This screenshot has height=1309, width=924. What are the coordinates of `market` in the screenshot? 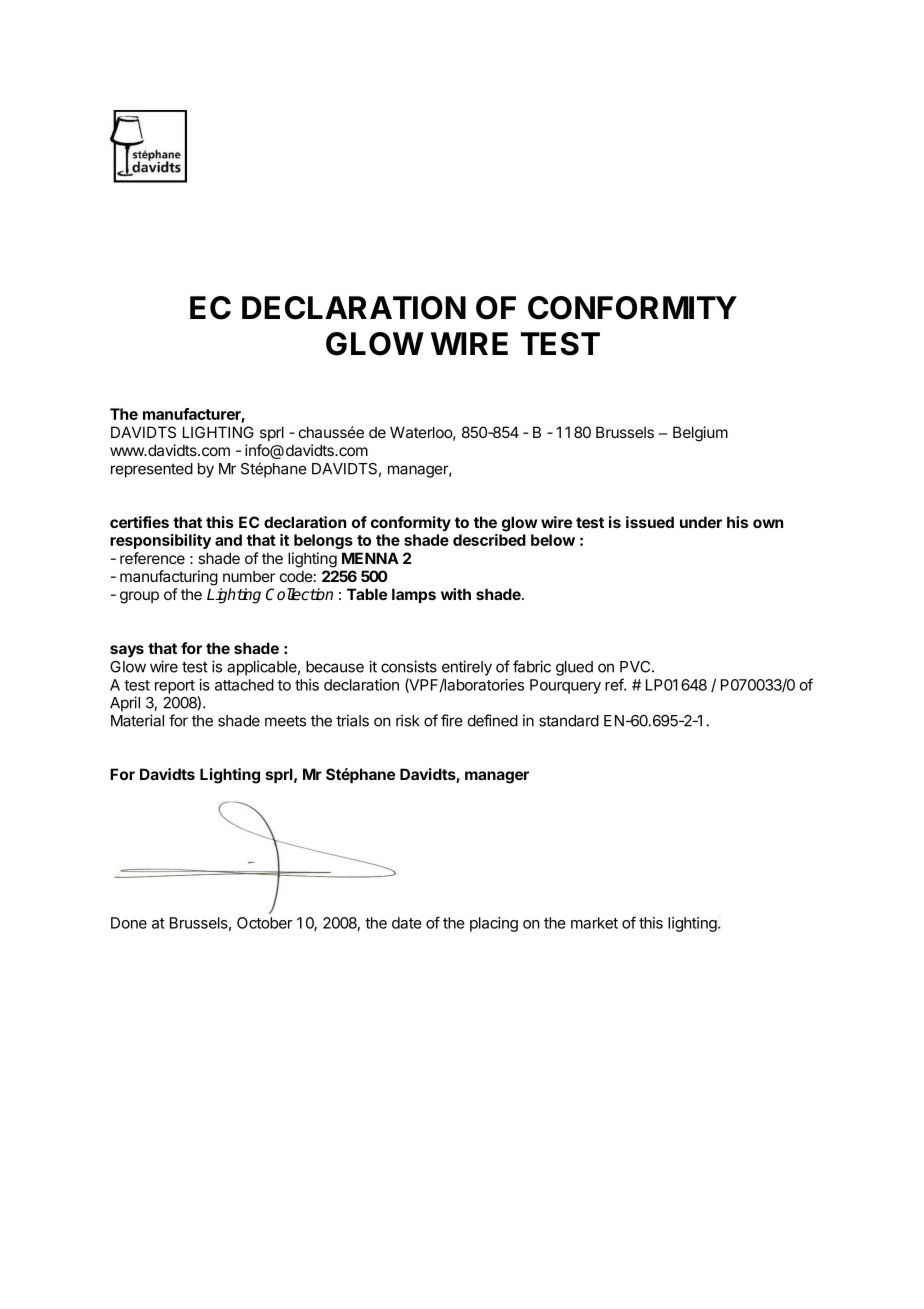 It's located at (594, 923).
